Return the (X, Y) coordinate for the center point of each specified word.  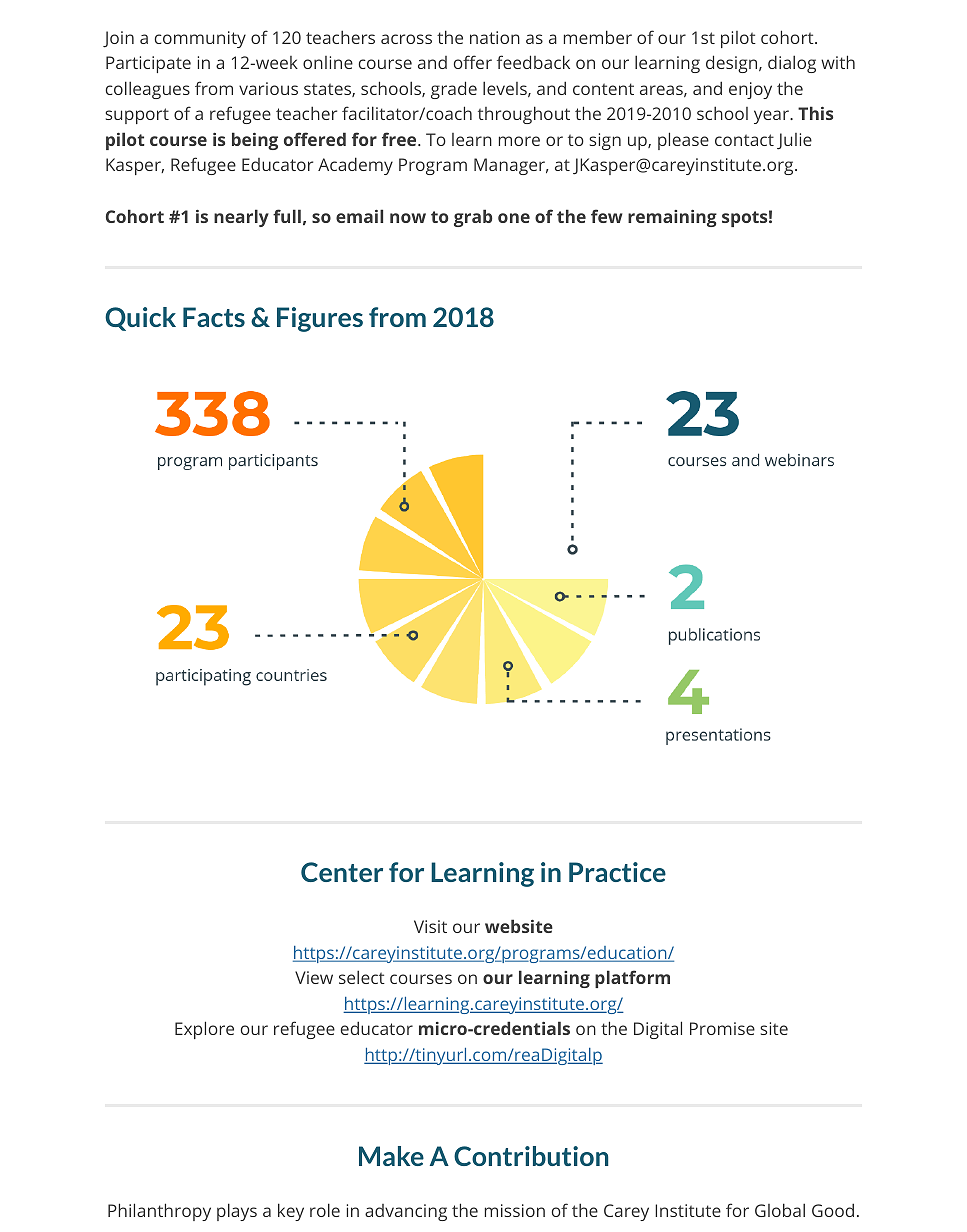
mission (515, 1210)
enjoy (750, 90)
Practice (617, 872)
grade (454, 90)
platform (632, 979)
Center (342, 872)
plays (237, 1212)
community (200, 39)
